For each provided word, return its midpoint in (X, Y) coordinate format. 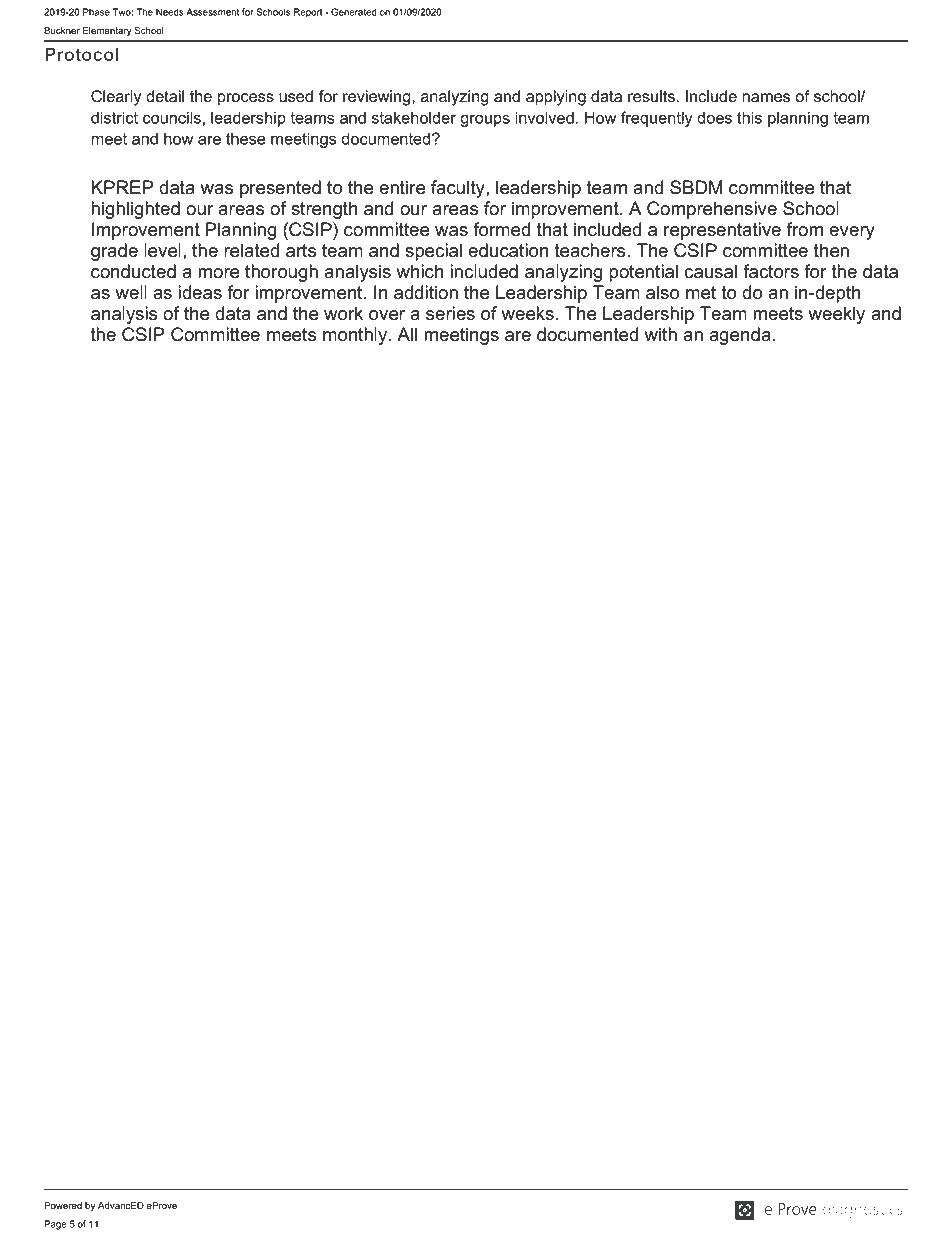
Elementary (107, 31)
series (450, 313)
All (407, 334)
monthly (356, 336)
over (387, 315)
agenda (741, 336)
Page (55, 1225)
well (131, 292)
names (766, 98)
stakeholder (414, 117)
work (343, 313)
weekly (836, 315)
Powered (63, 1205)
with (660, 334)
